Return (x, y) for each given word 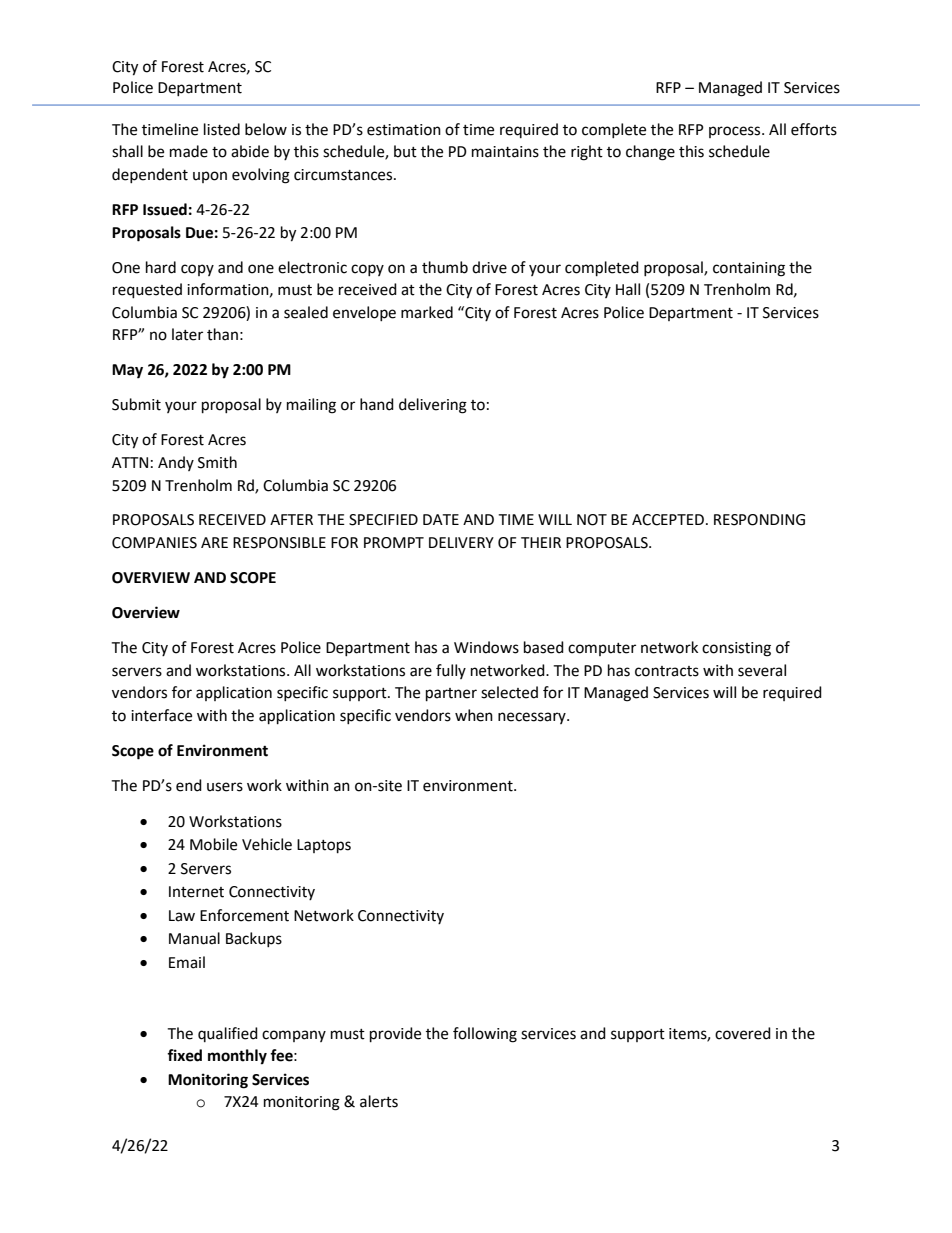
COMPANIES (154, 543)
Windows (486, 647)
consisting (736, 649)
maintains (505, 152)
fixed (184, 1055)
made (189, 151)
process (736, 132)
